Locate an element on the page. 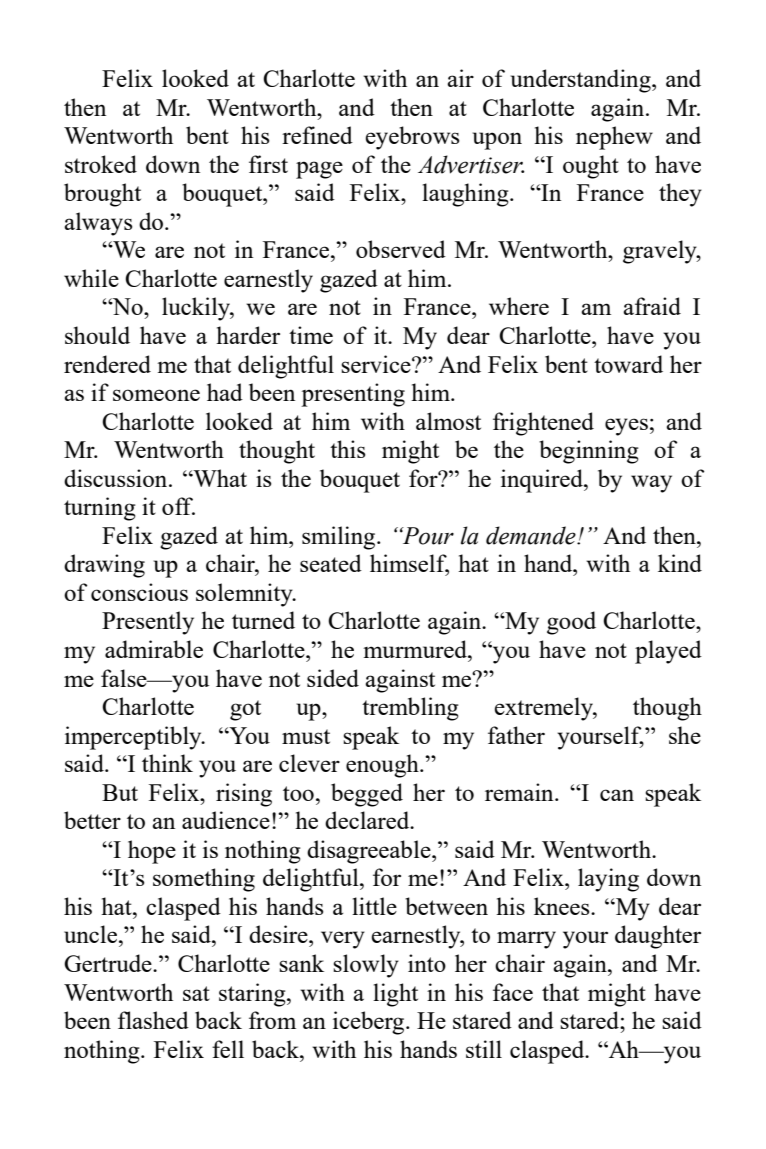  can is located at coordinates (617, 795).
